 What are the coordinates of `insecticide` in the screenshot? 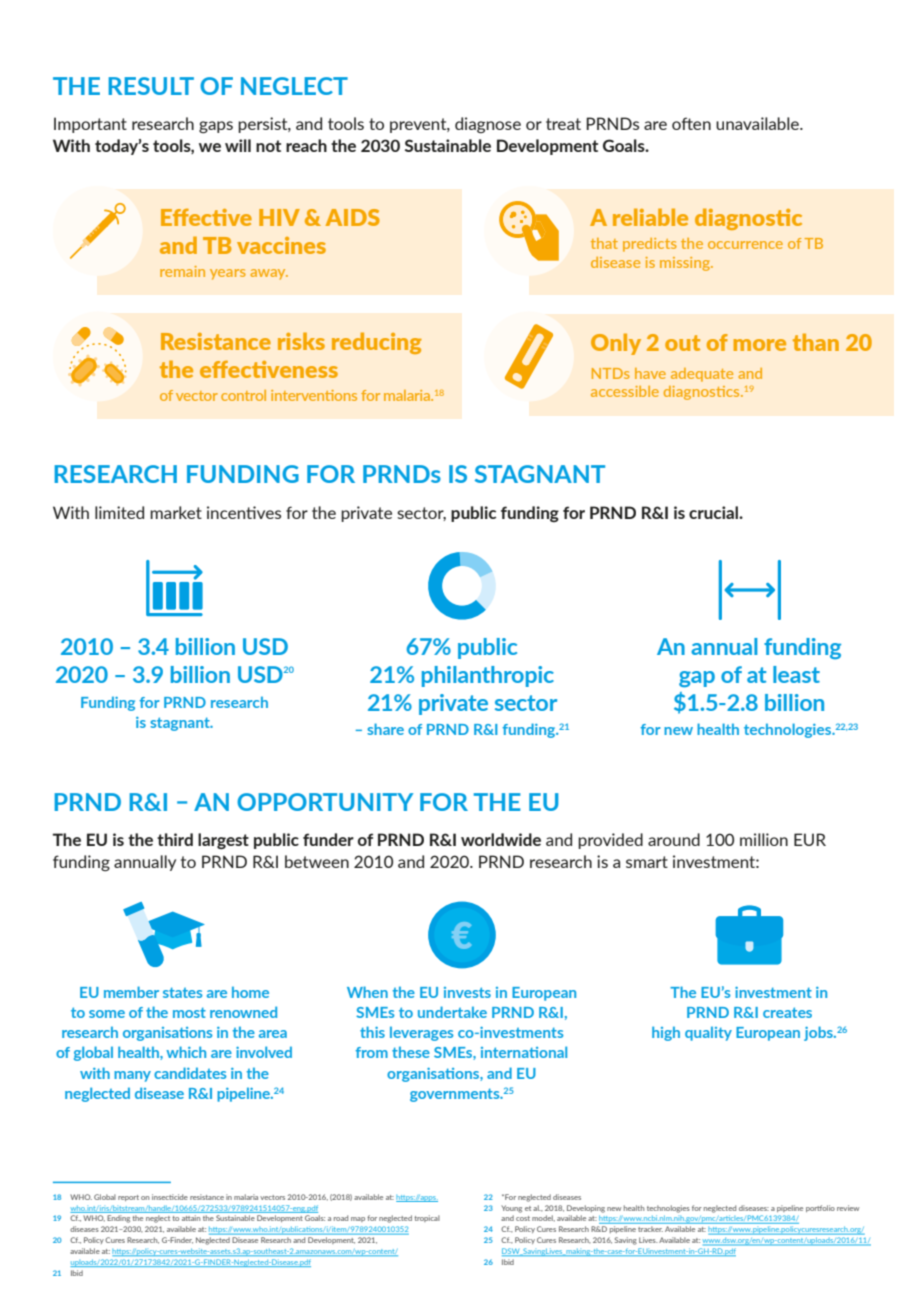 It's located at (170, 1197).
